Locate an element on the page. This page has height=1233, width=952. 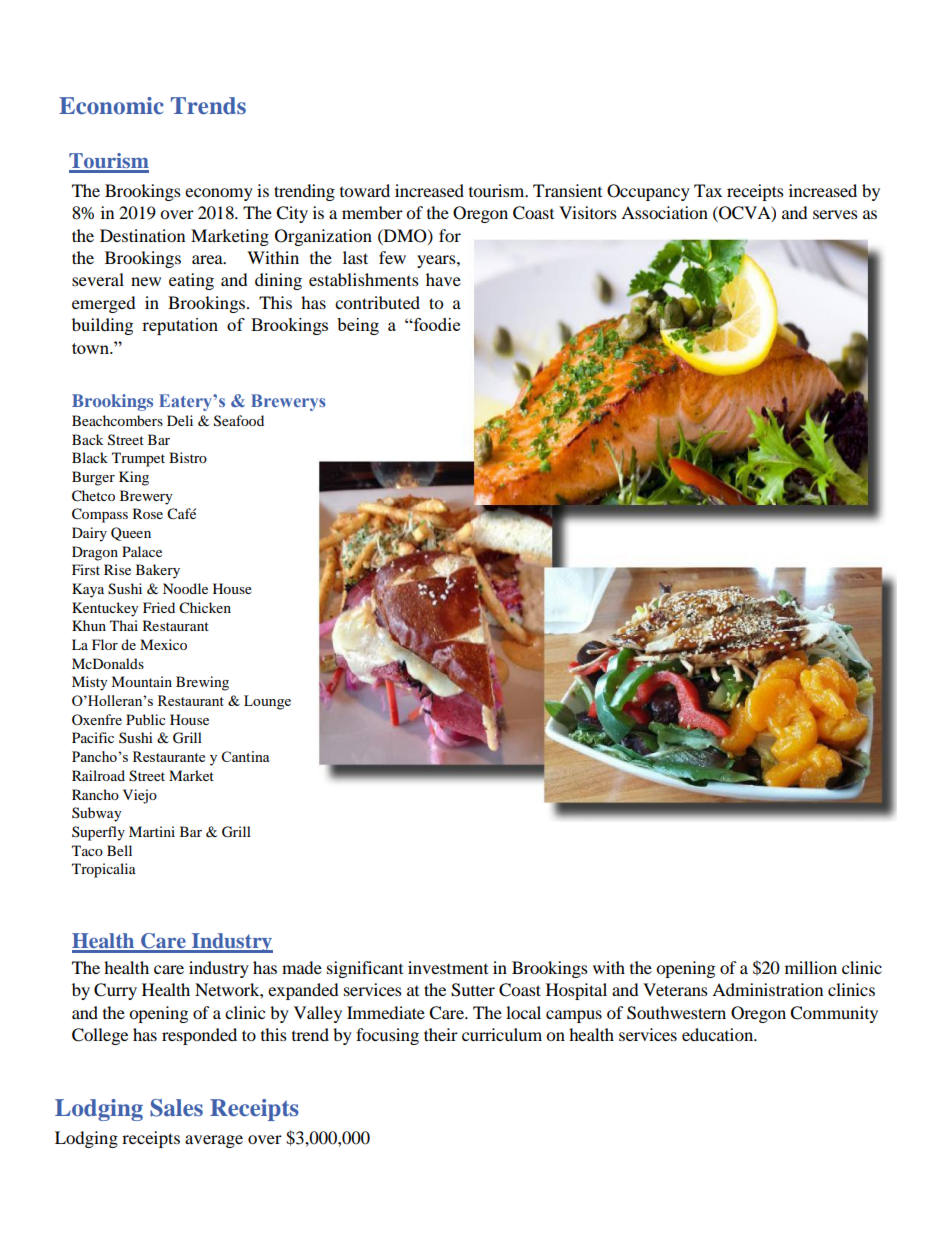
toward is located at coordinates (365, 190).
